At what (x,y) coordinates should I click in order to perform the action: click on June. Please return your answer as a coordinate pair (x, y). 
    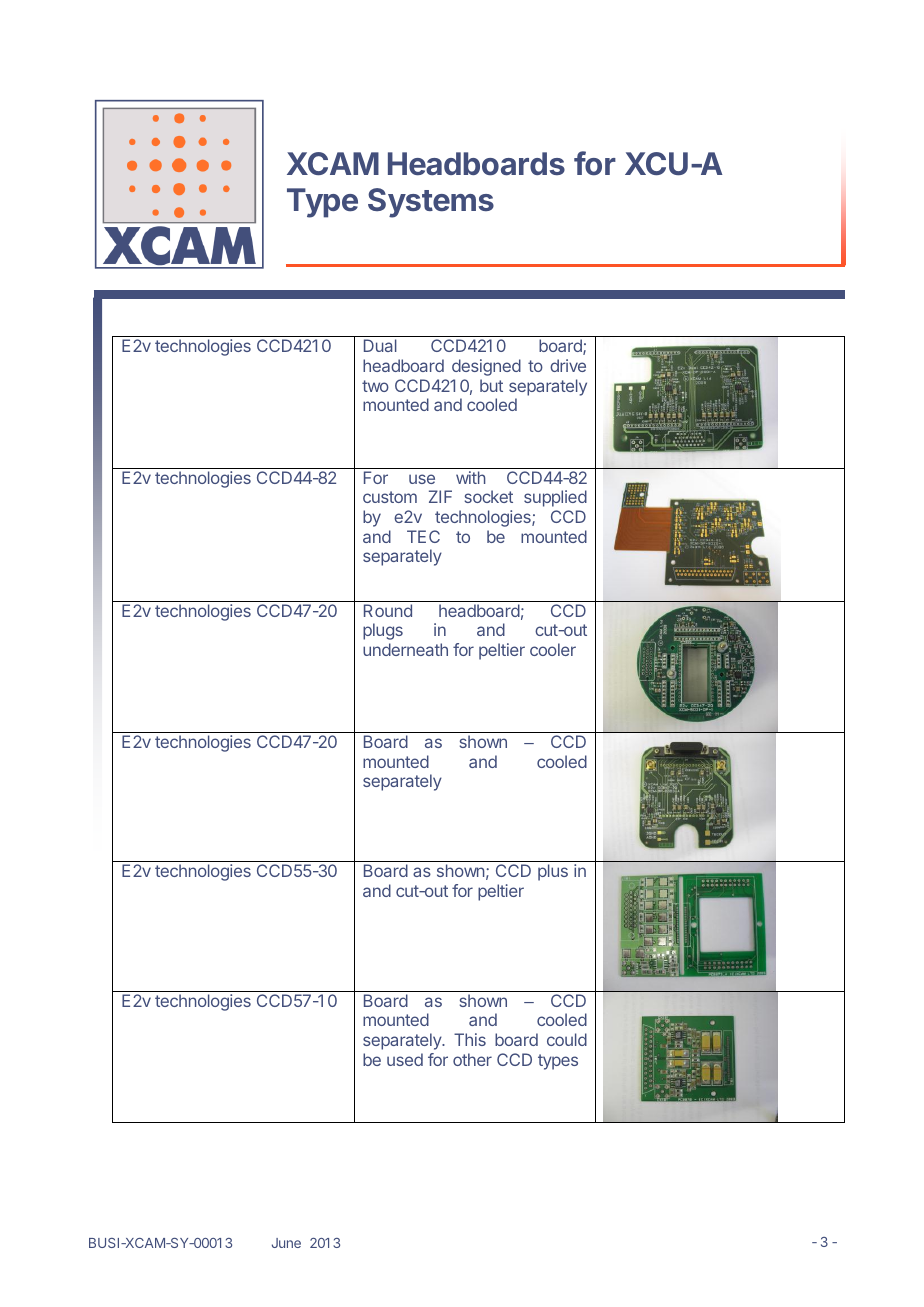
    Looking at the image, I should click on (286, 1243).
